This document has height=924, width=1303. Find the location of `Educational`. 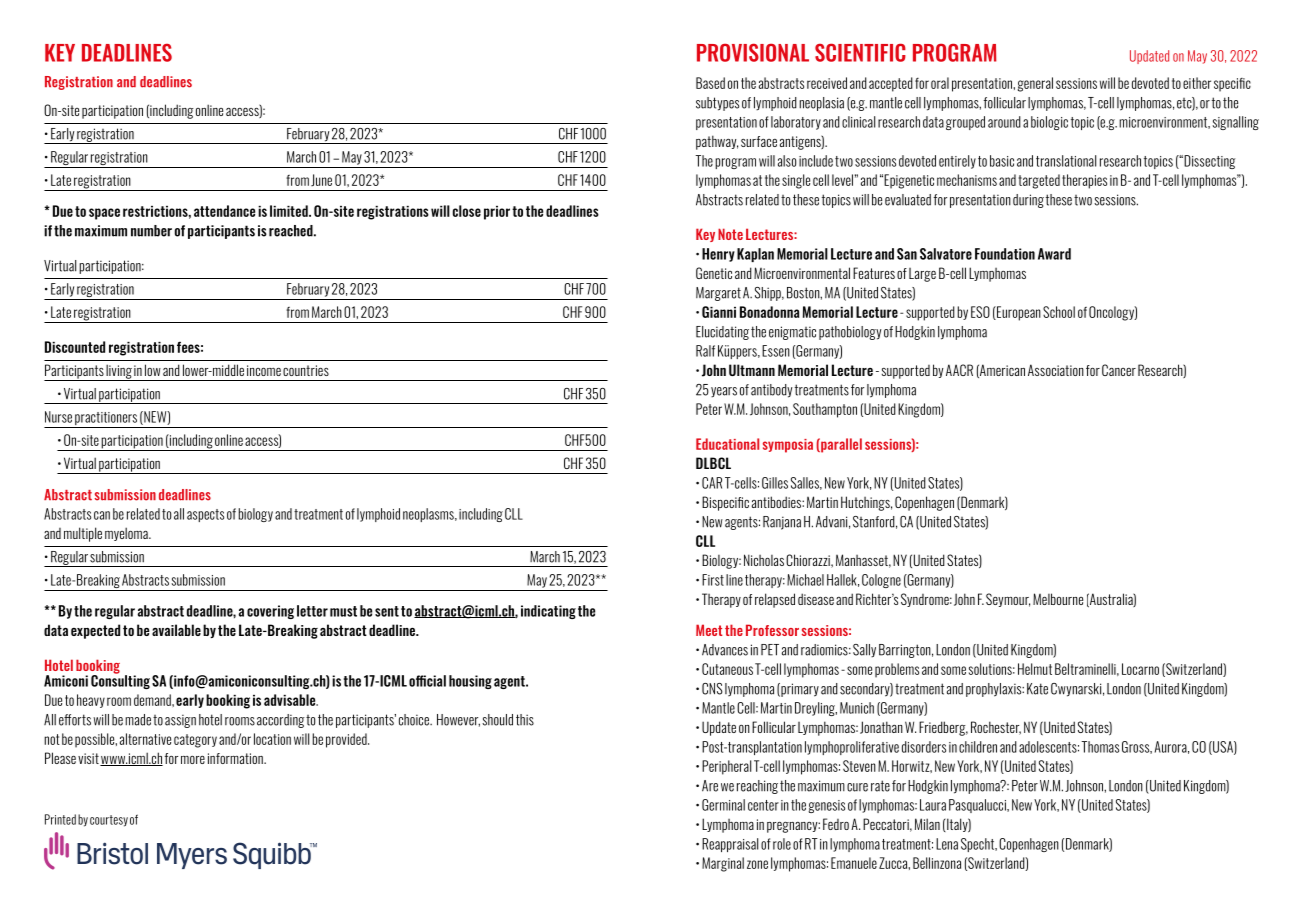

Educational is located at coordinates (727, 444).
